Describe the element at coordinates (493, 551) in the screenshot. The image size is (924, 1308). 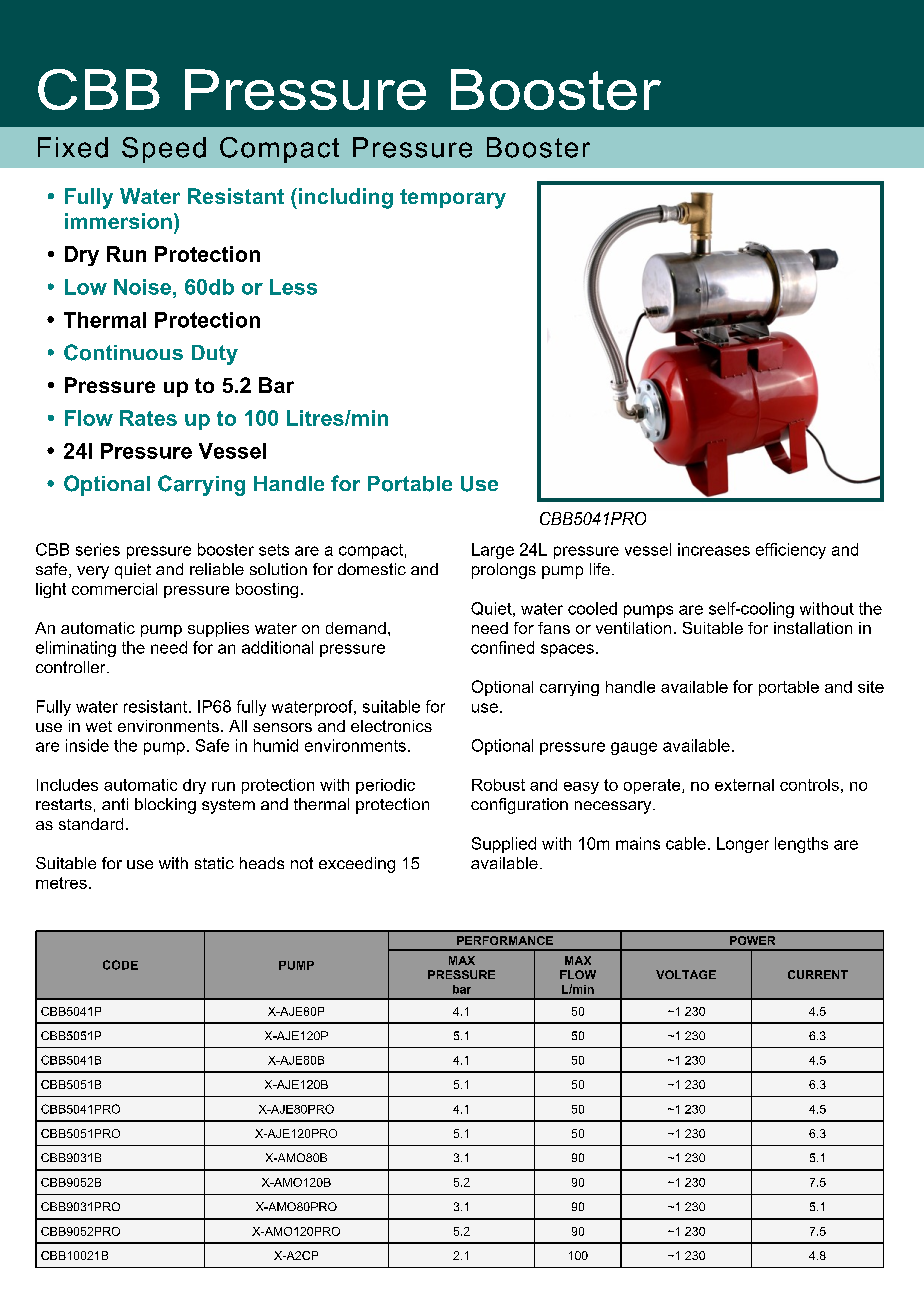
I see `Large` at that location.
